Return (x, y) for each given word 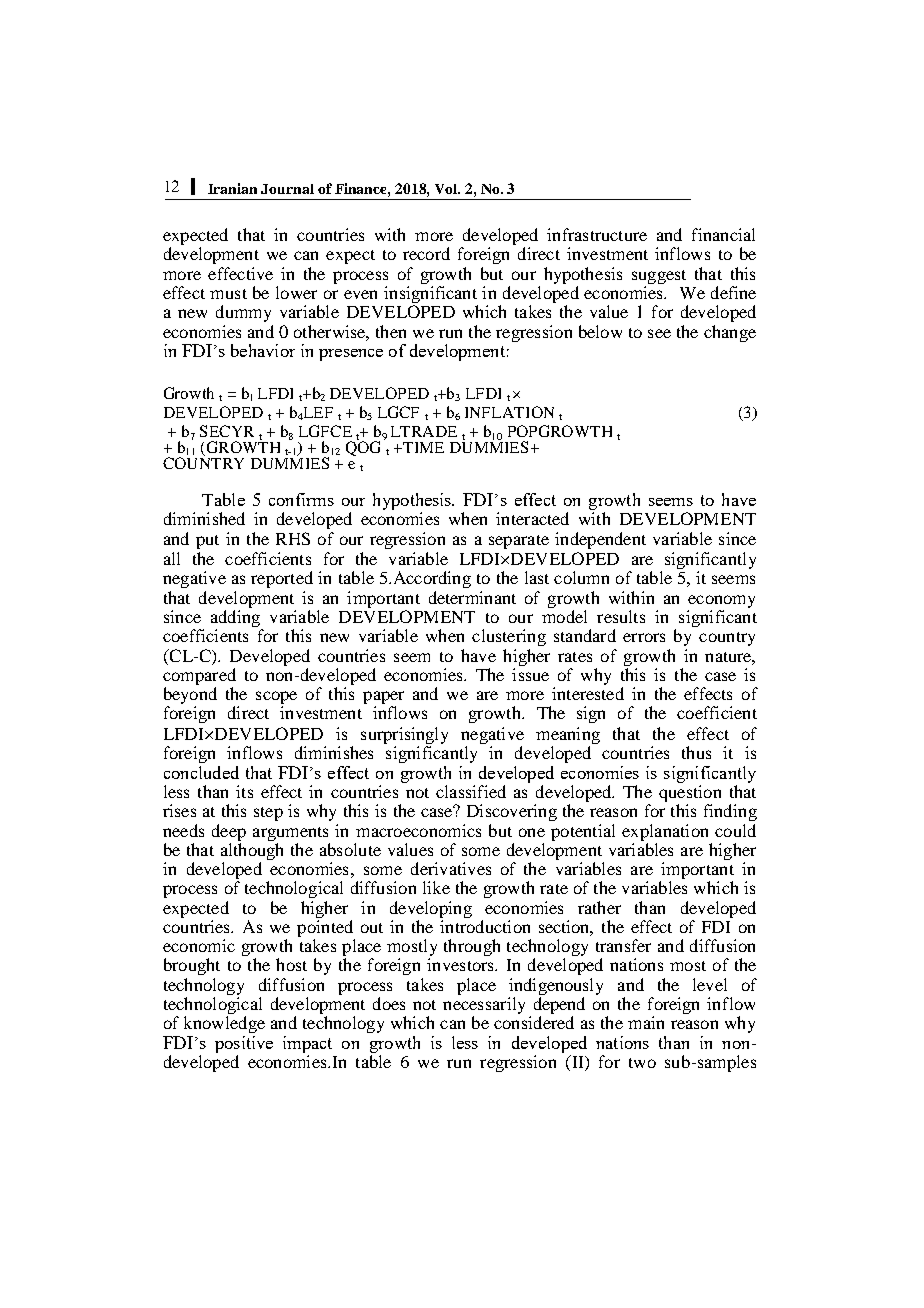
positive (244, 1044)
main (646, 1022)
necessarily (484, 1007)
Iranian (232, 188)
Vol (447, 189)
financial (723, 234)
